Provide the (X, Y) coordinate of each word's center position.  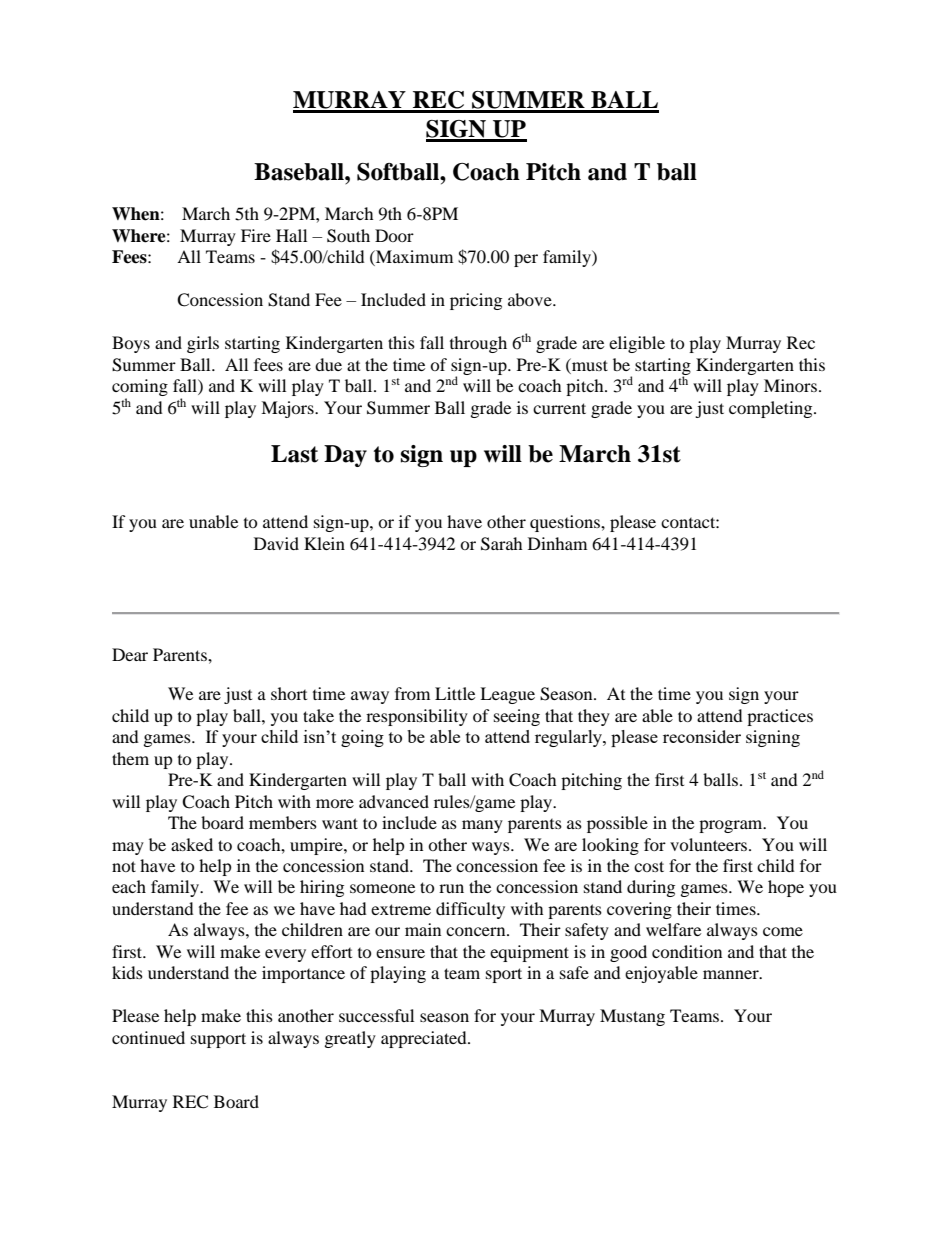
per (526, 260)
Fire (256, 235)
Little (455, 693)
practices (780, 717)
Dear (130, 654)
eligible (637, 344)
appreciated (425, 1039)
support (218, 1040)
